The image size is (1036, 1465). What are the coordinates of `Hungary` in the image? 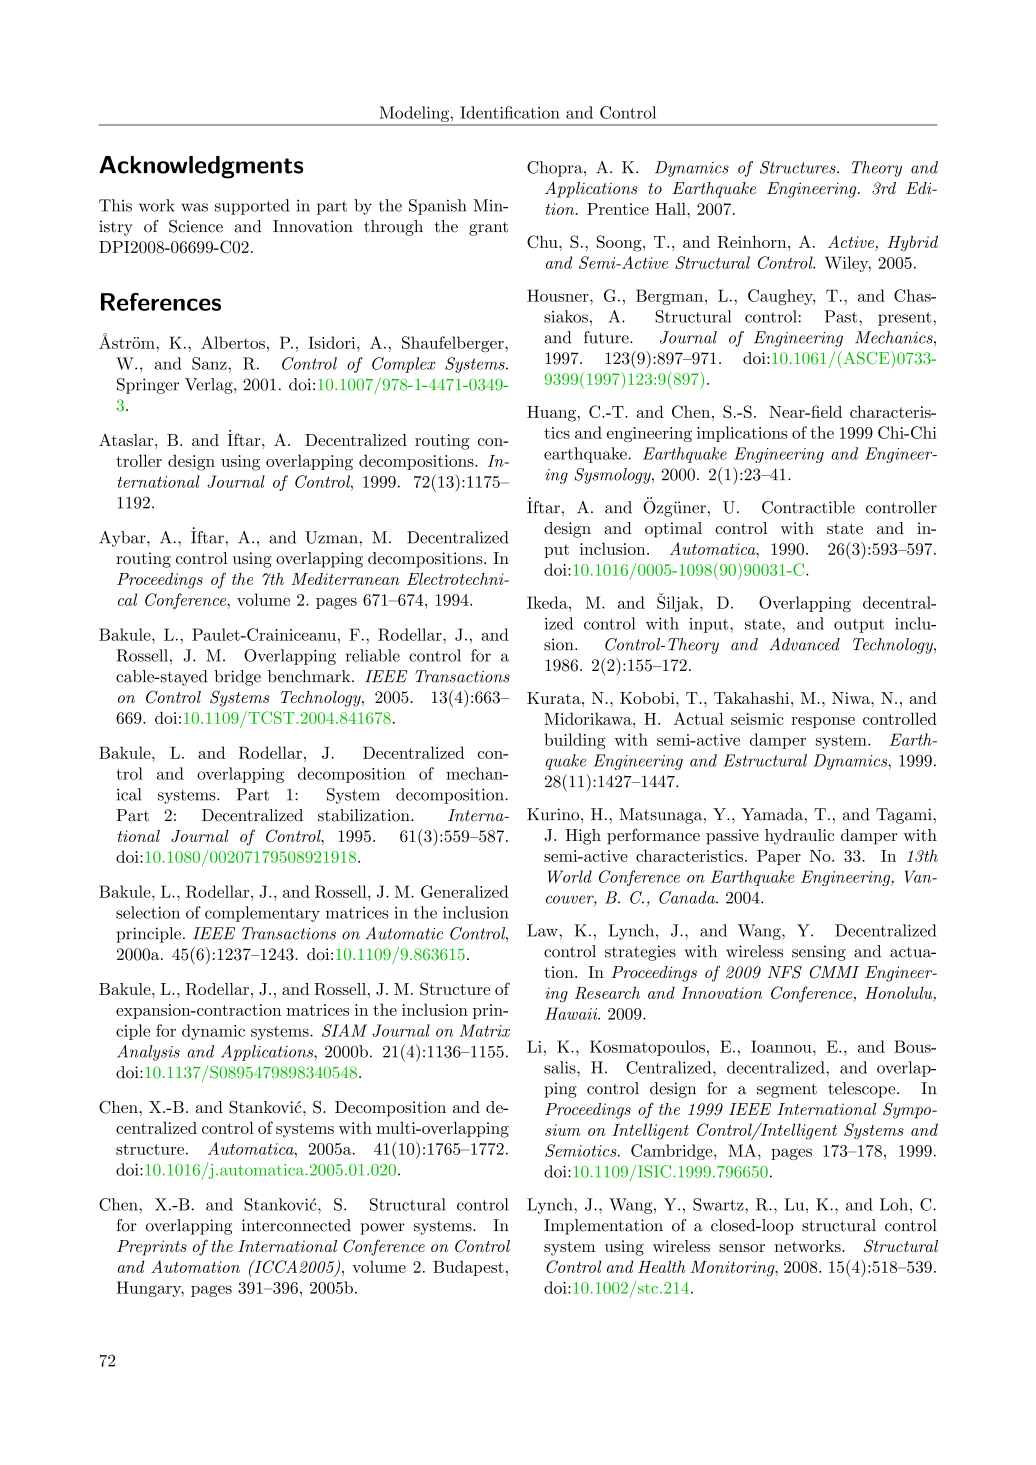 It's located at (150, 1289).
